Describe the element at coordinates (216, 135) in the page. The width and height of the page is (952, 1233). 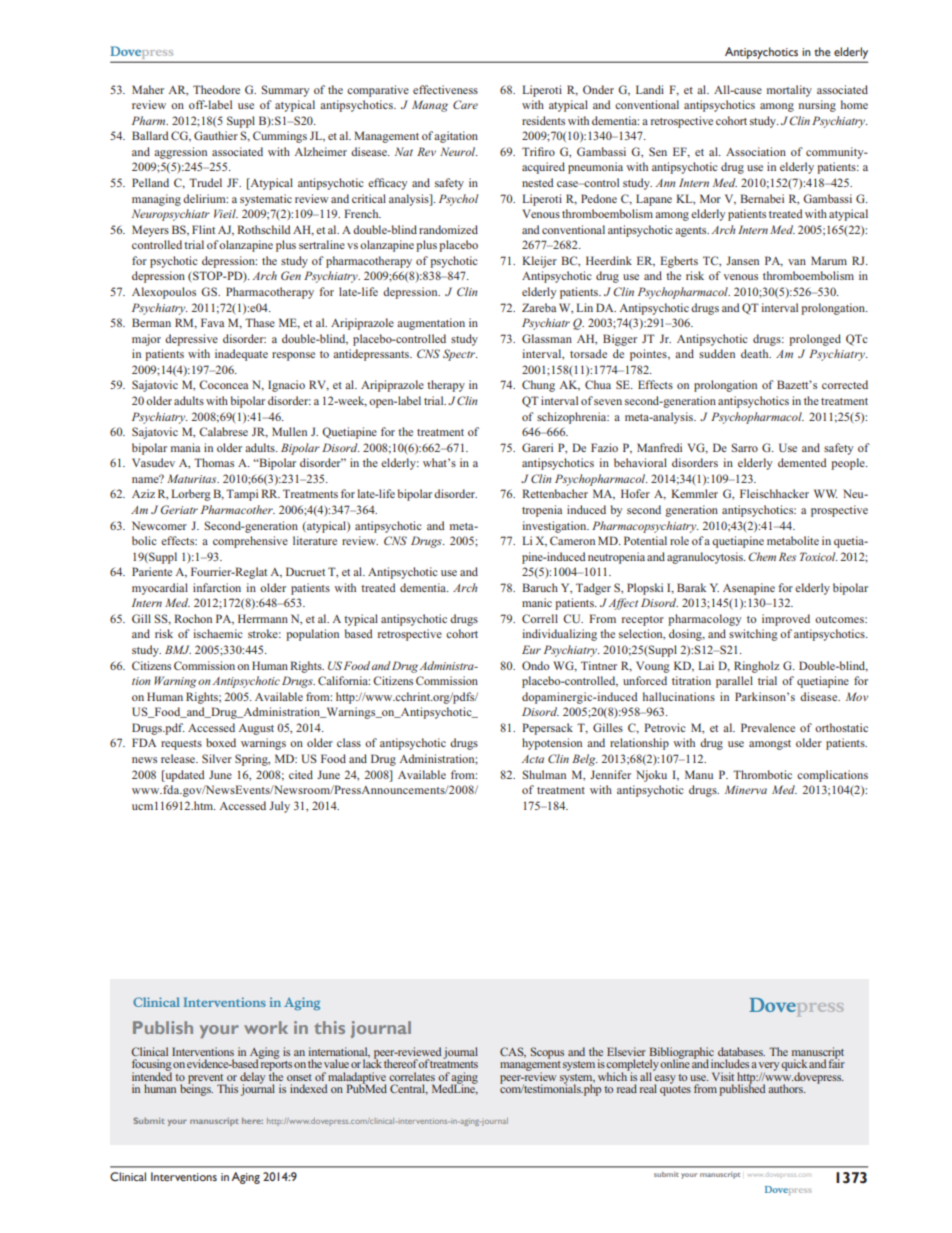
I see `Gauthier` at that location.
